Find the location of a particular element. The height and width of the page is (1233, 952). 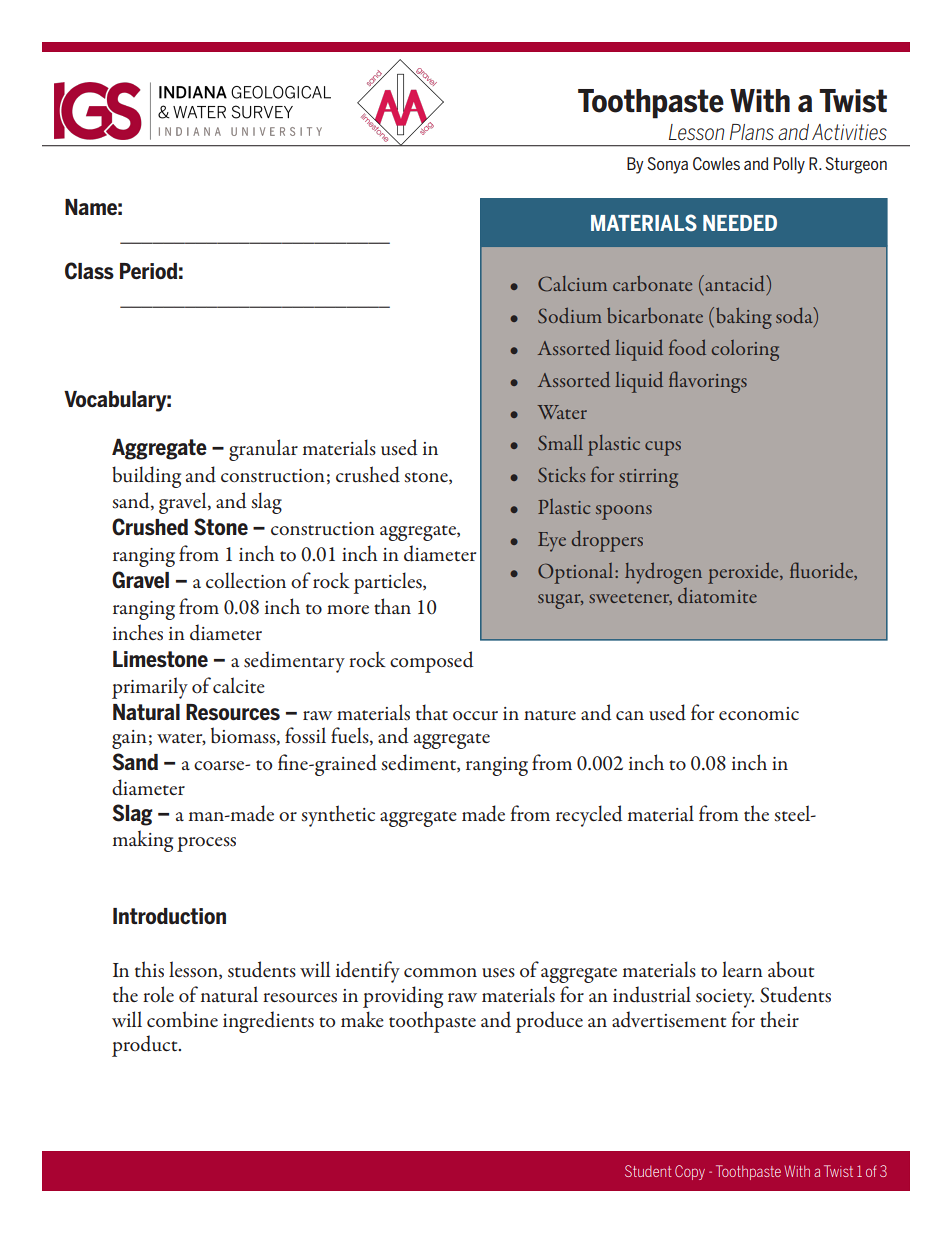

product is located at coordinates (146, 1046).
